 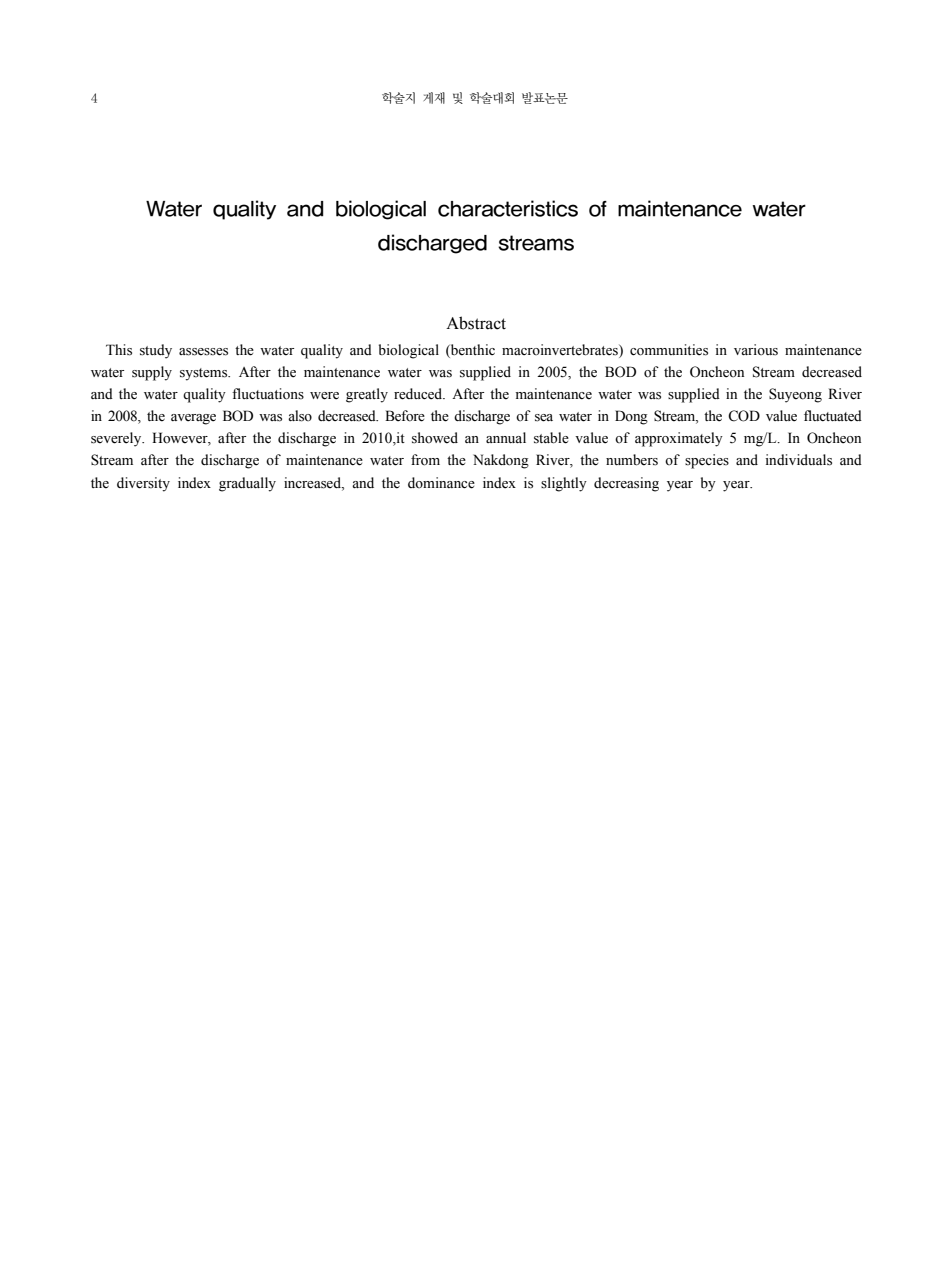 What do you see at coordinates (247, 484) in the document?
I see `gradually` at bounding box center [247, 484].
